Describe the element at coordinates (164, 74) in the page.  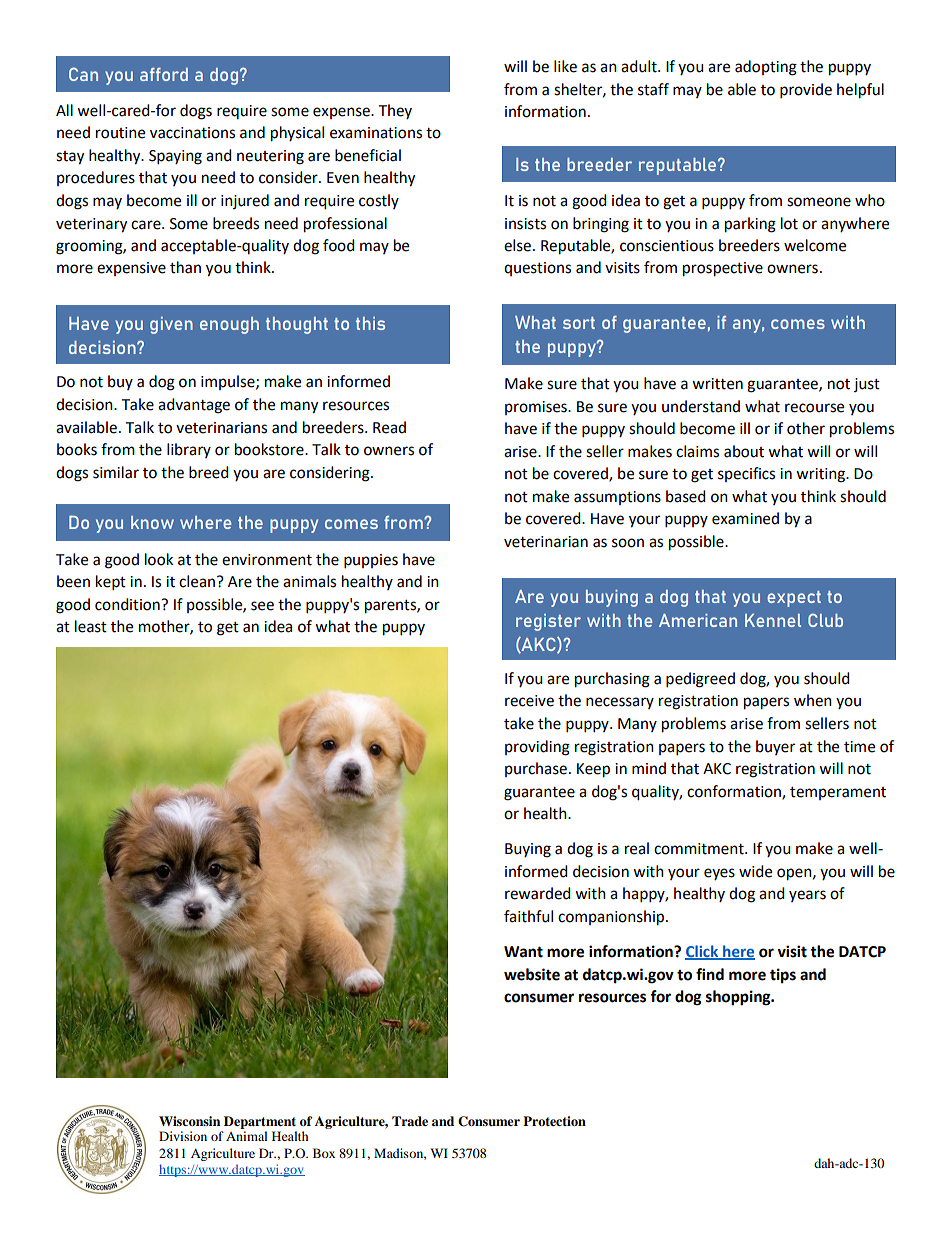
I see `afford` at that location.
